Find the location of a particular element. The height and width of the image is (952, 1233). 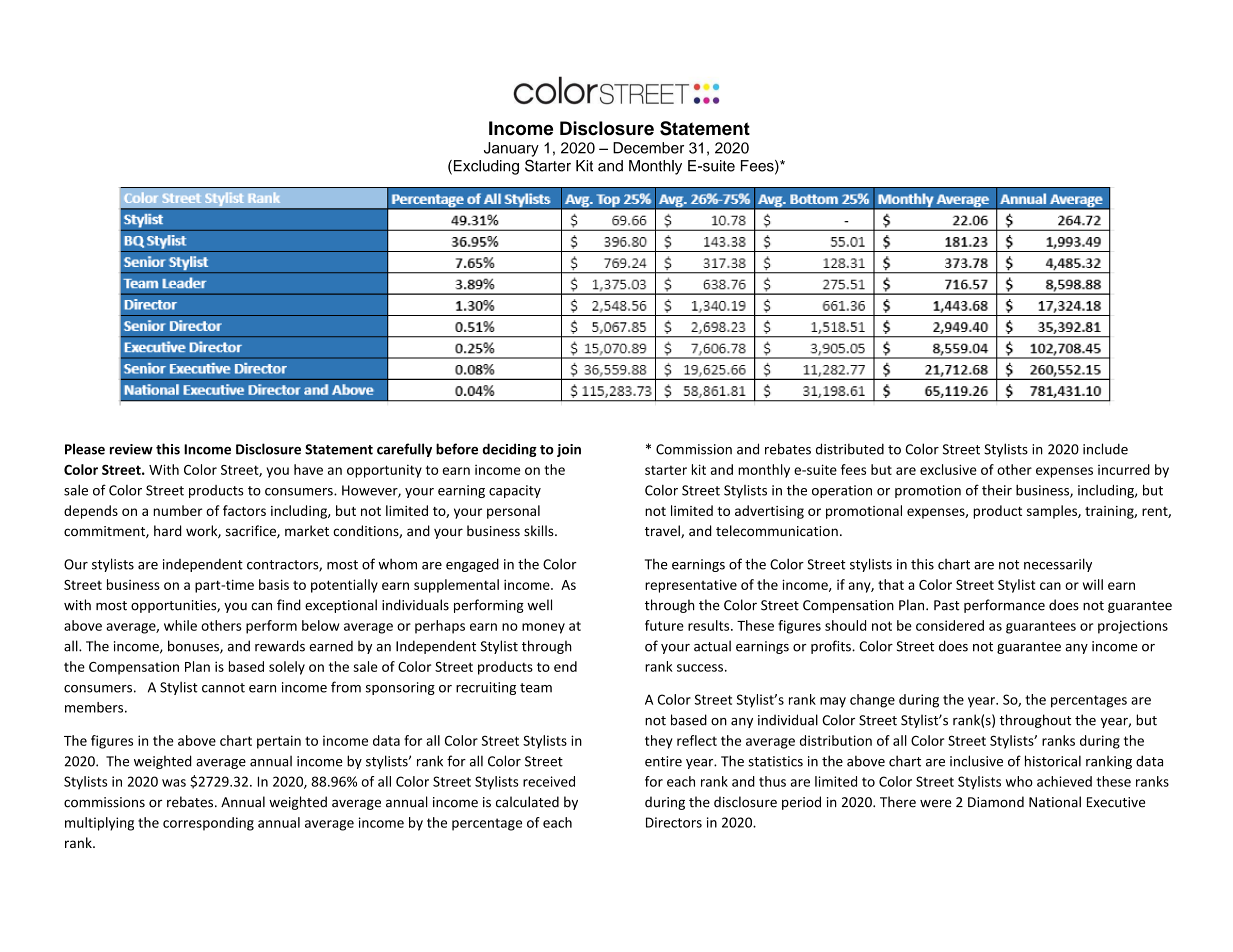

review is located at coordinates (131, 449).
